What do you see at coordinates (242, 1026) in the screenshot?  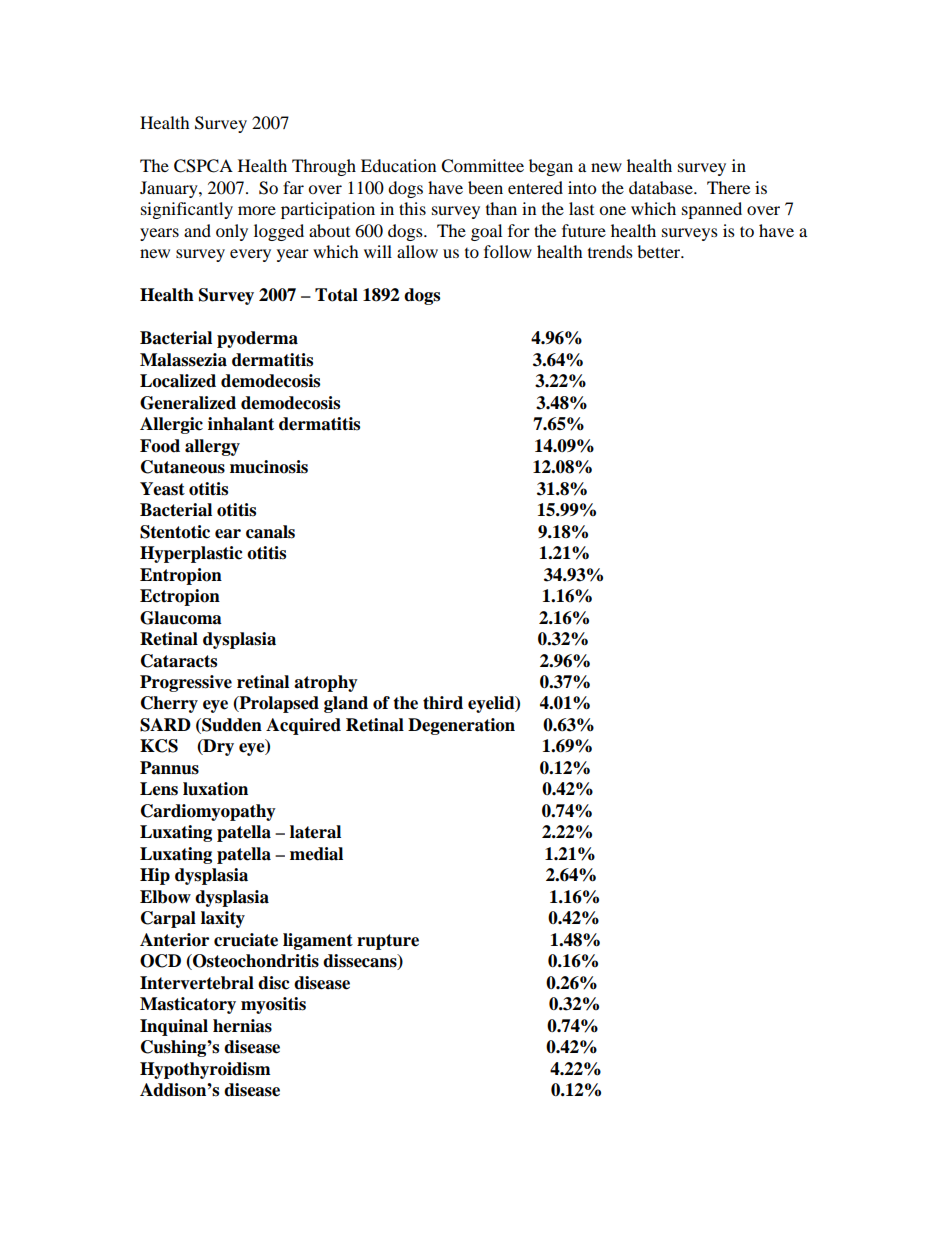 I see `hernias` at bounding box center [242, 1026].
